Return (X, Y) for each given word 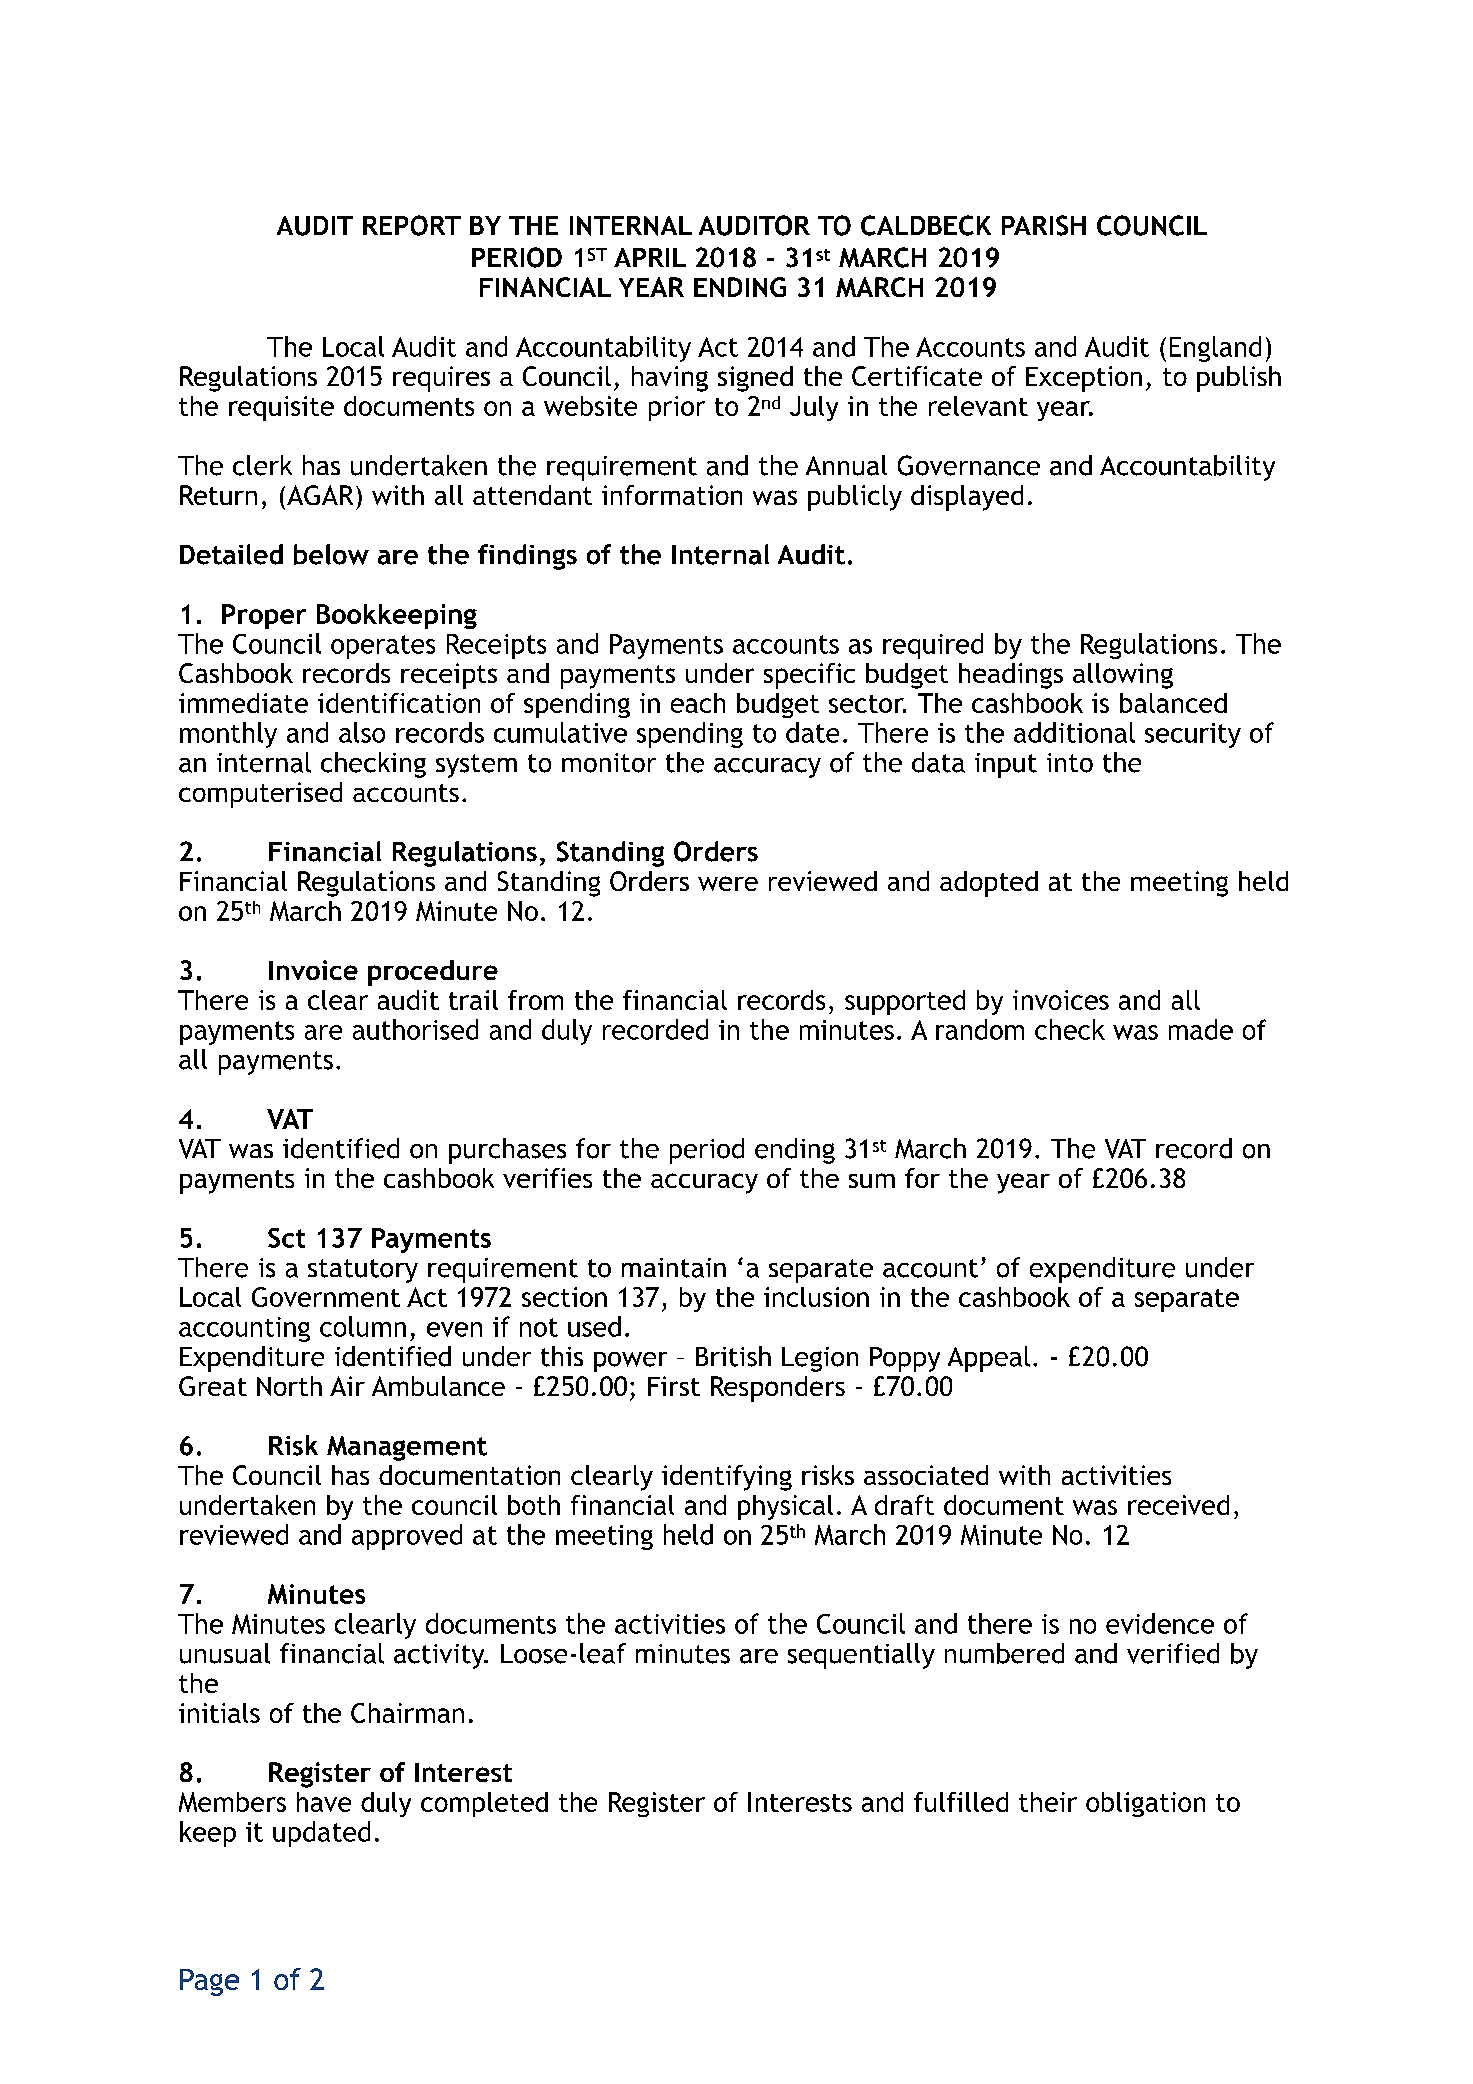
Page (209, 1982)
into (1070, 763)
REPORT (412, 225)
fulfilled (961, 1802)
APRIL (650, 257)
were (728, 883)
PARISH (1044, 225)
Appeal (989, 1359)
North (289, 1386)
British (733, 1356)
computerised (260, 795)
